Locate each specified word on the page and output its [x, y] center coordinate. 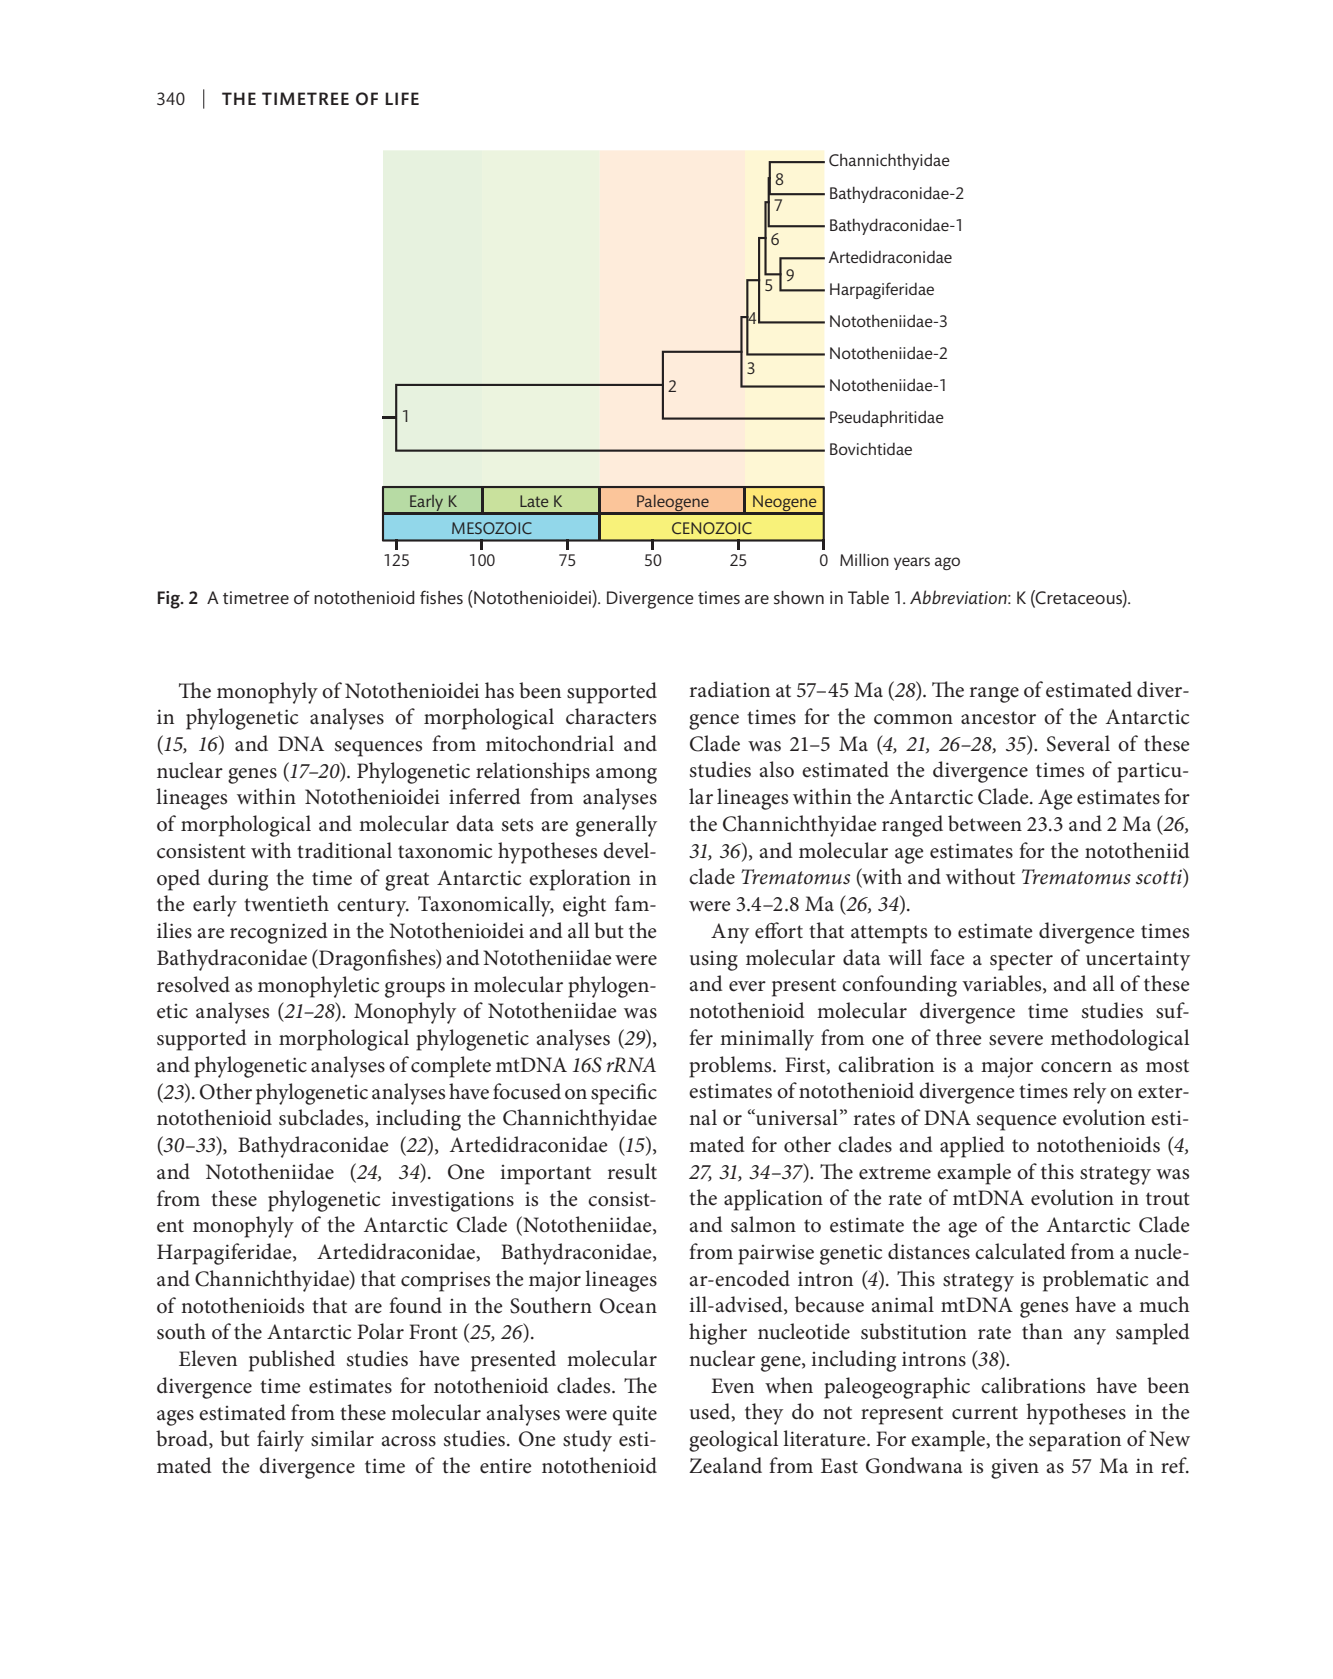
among [626, 776]
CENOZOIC [712, 528]
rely [1089, 1093]
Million [864, 559]
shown [799, 598]
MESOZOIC [492, 528]
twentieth [286, 903]
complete [451, 1067]
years [912, 563]
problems [731, 1067]
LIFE [402, 98]
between [985, 823]
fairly [280, 1441]
